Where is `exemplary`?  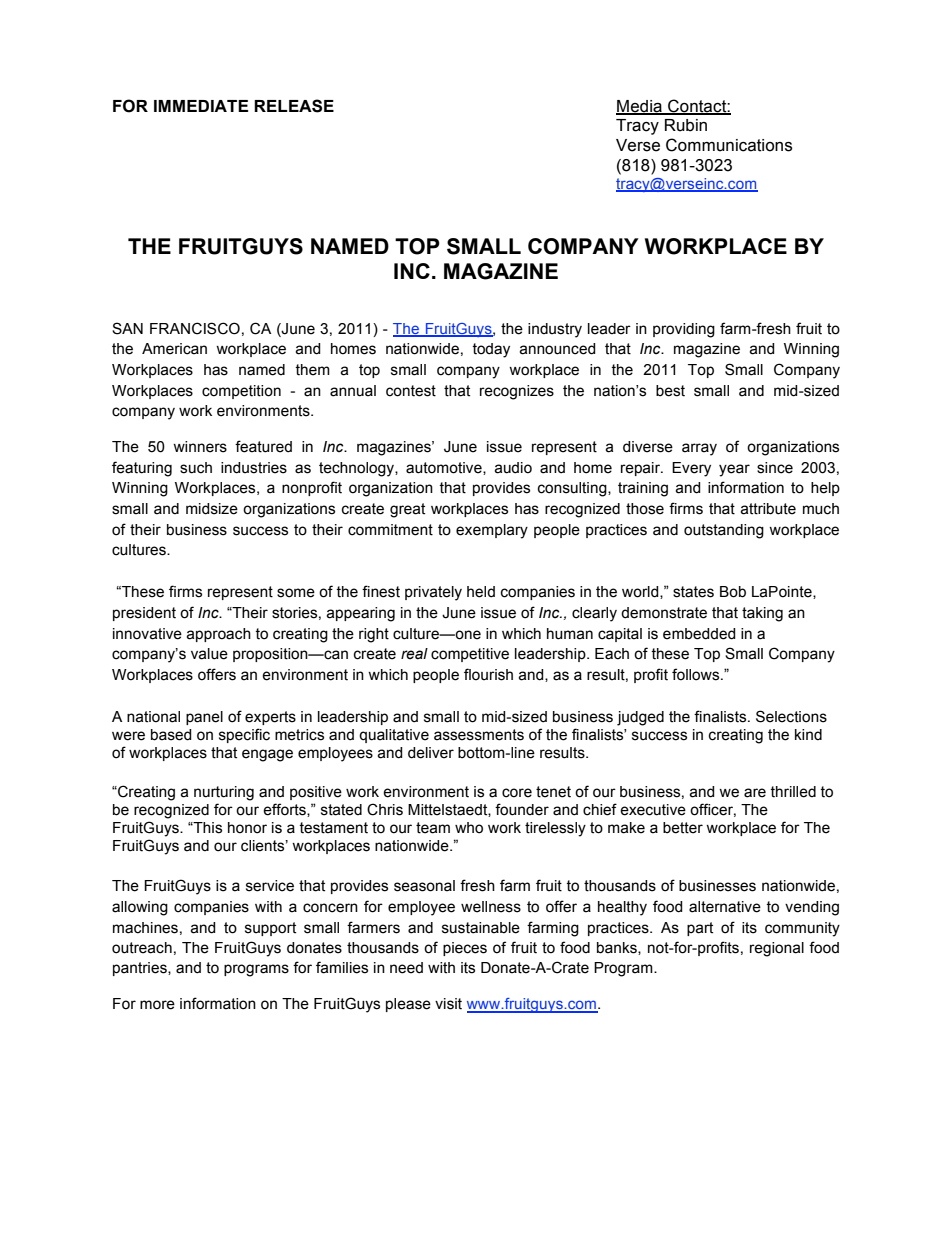 exemplary is located at coordinates (492, 531).
